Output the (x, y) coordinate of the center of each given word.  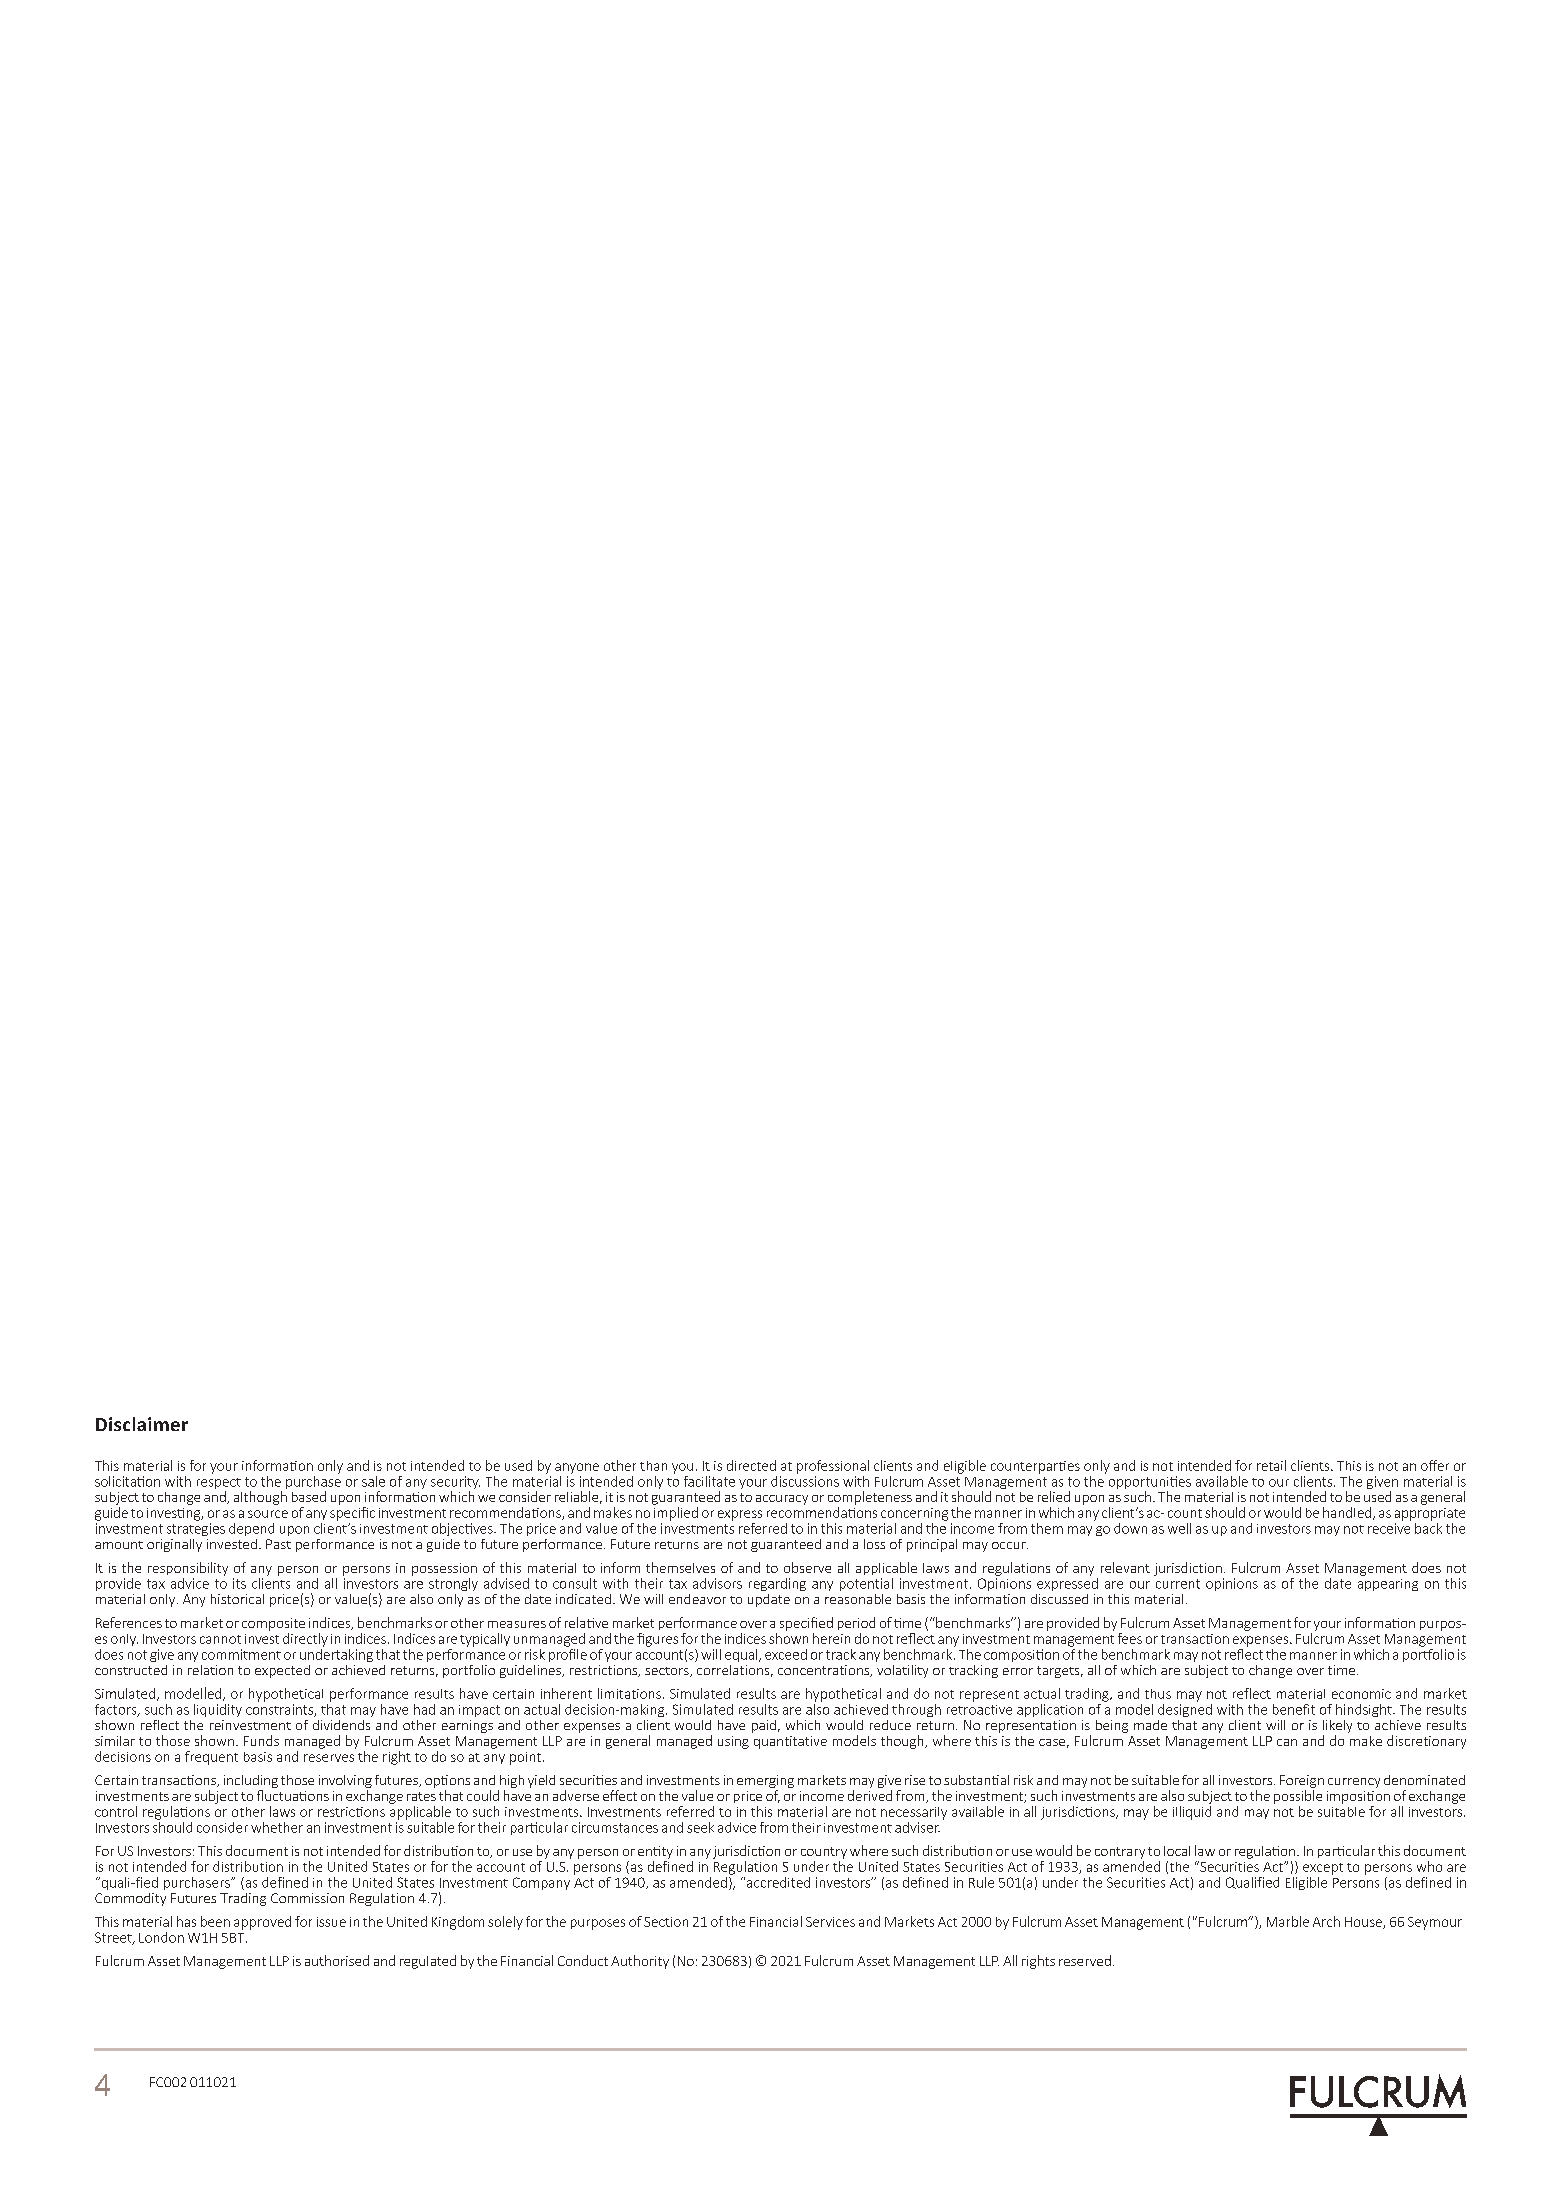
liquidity (218, 1710)
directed (751, 1465)
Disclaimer (142, 1424)
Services (830, 1922)
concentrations (825, 1671)
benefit (1294, 1709)
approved (262, 1923)
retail (1271, 1465)
